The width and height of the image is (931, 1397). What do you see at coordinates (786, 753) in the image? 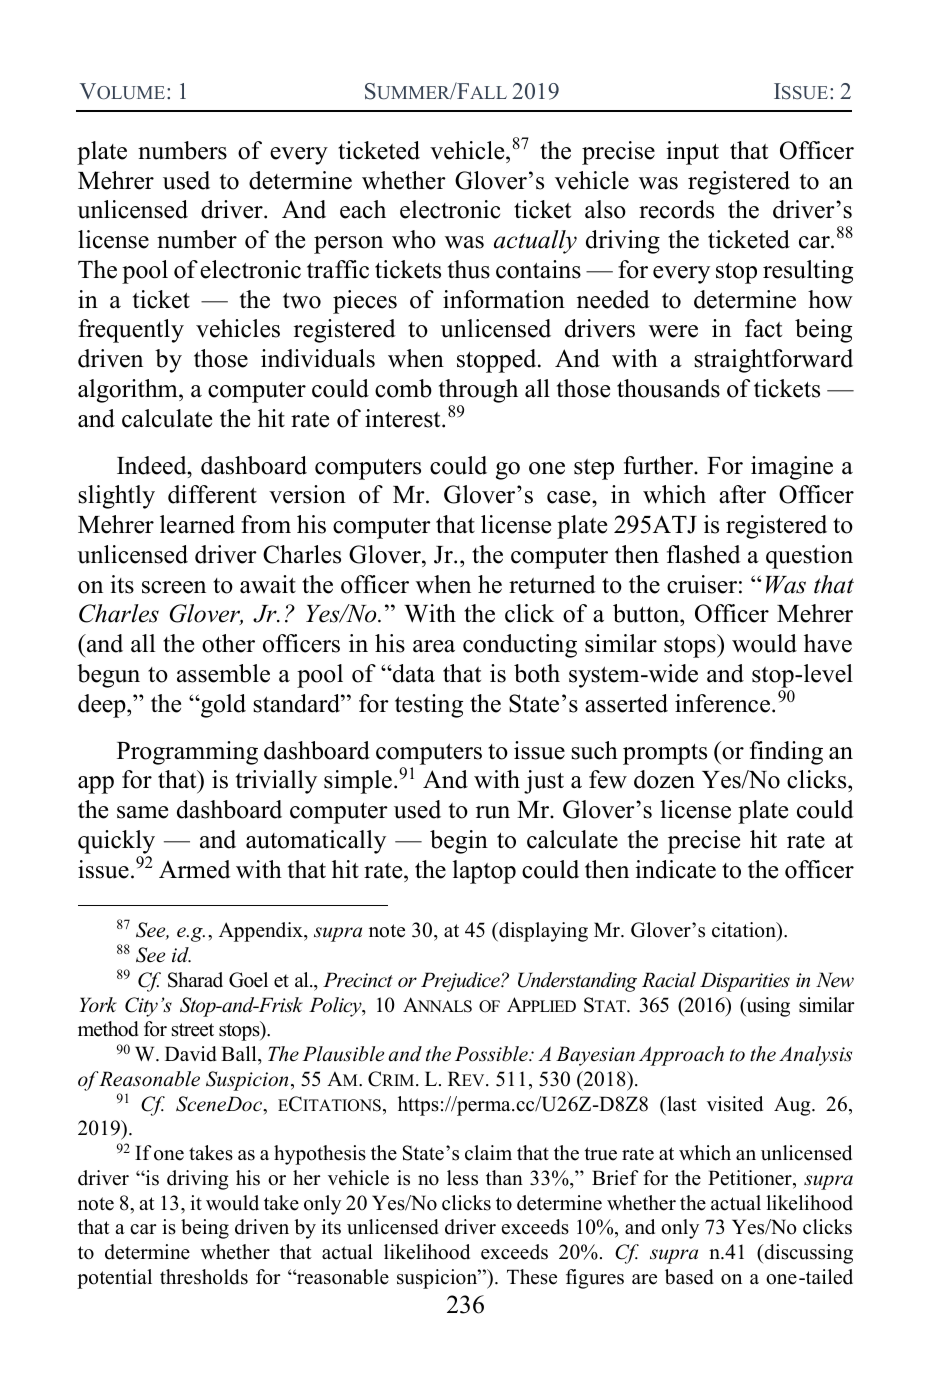
I see `finding` at bounding box center [786, 753].
